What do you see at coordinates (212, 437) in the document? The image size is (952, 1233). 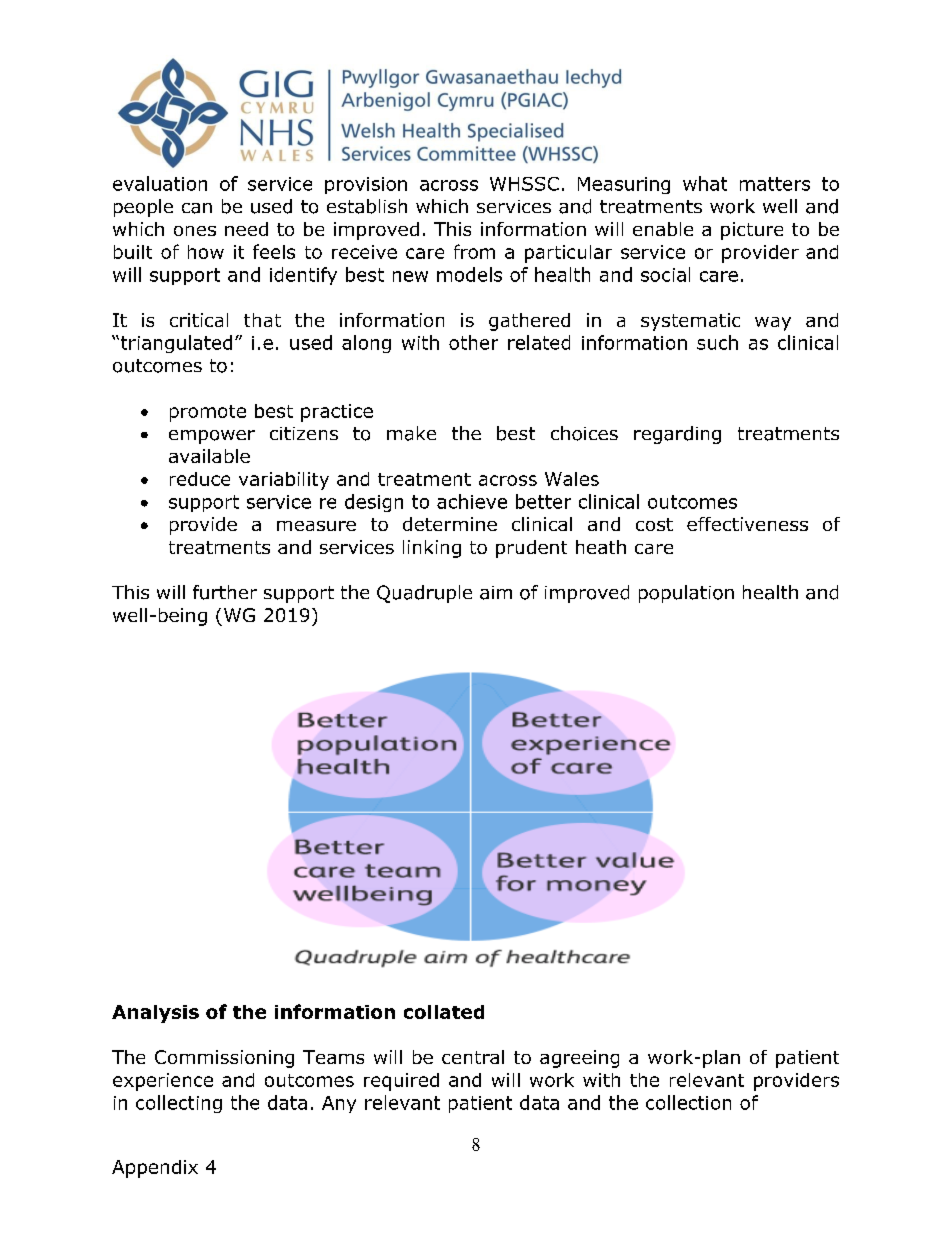 I see `empower` at bounding box center [212, 437].
